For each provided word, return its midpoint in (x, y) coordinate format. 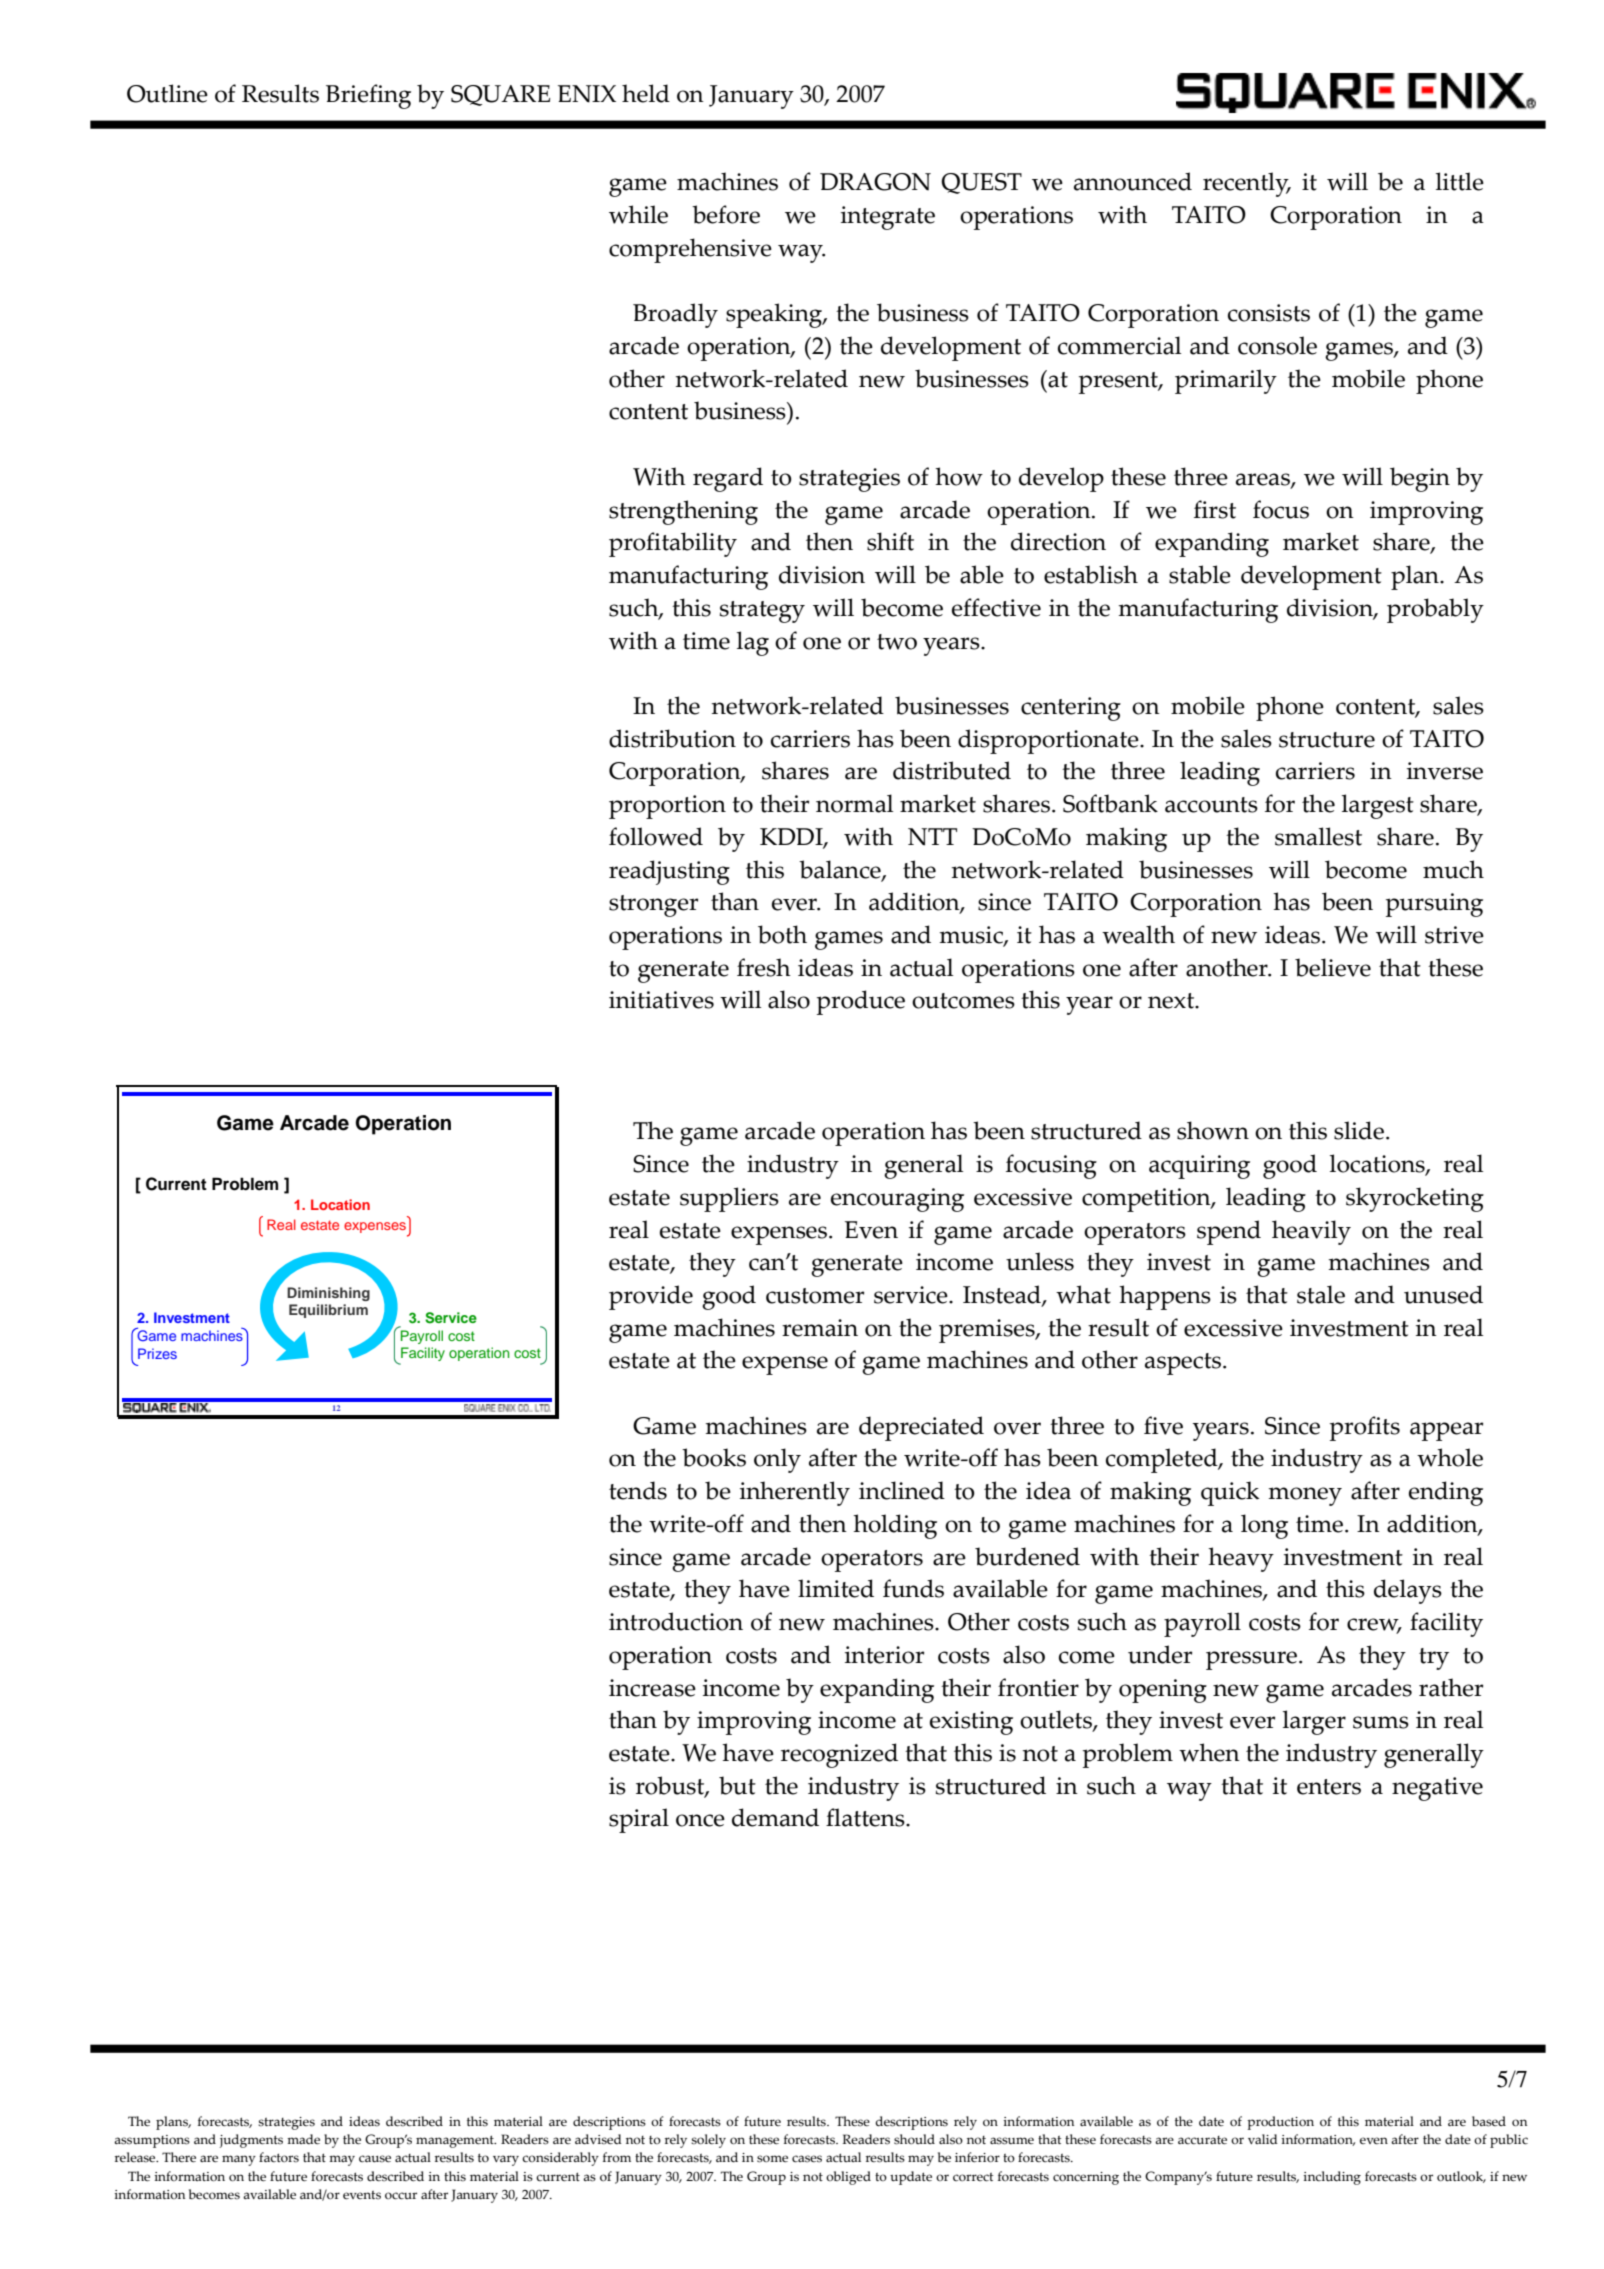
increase (652, 1688)
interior (884, 1655)
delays (1408, 1591)
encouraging (897, 1200)
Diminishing (328, 1294)
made (303, 2139)
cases (807, 2159)
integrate (888, 218)
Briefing (368, 96)
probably (1435, 610)
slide (1359, 1130)
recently (1247, 184)
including (1332, 2178)
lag (753, 643)
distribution (672, 738)
